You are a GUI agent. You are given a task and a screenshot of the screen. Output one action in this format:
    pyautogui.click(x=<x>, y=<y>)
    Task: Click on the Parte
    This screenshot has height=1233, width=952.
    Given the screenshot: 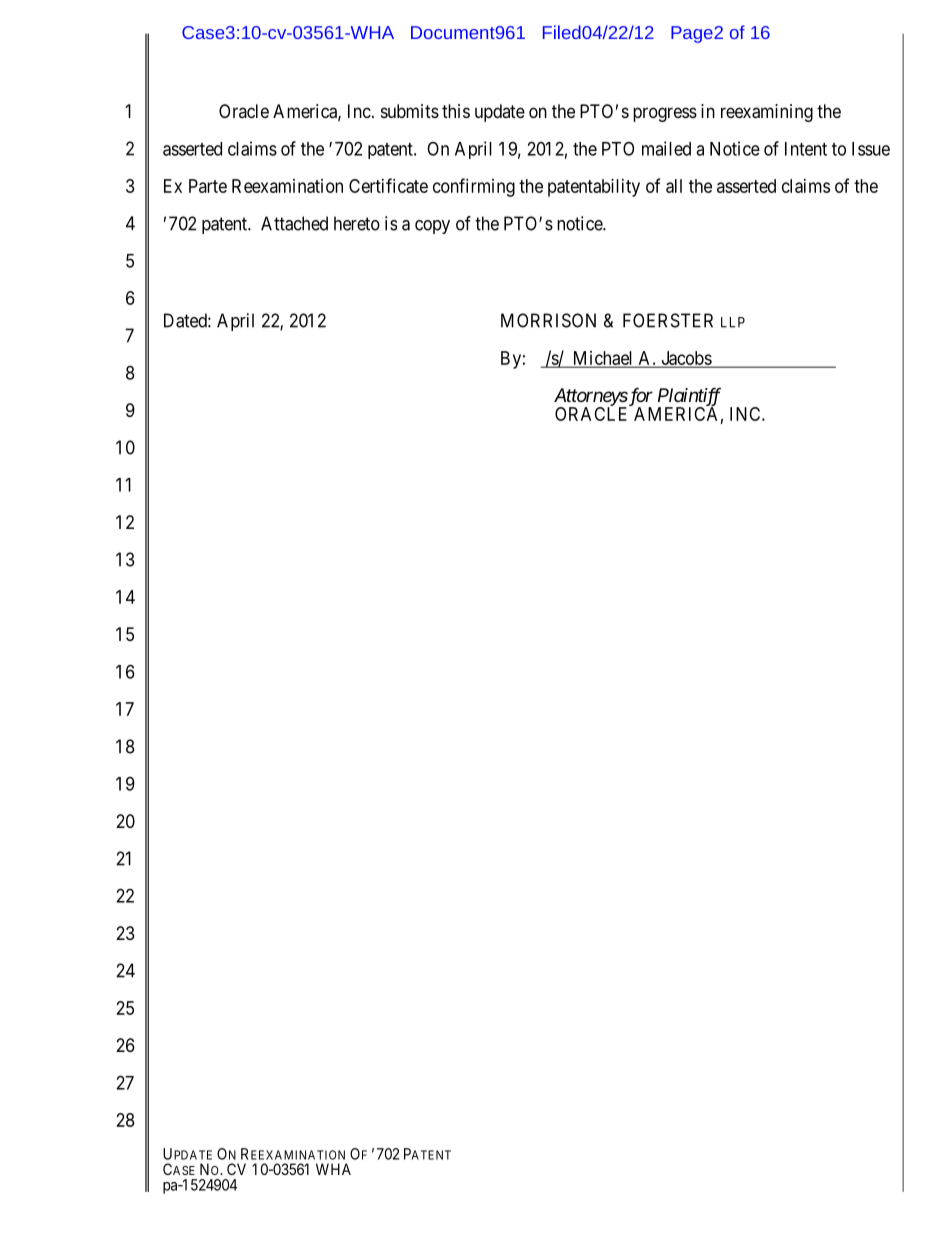 What is the action you would take?
    pyautogui.click(x=208, y=186)
